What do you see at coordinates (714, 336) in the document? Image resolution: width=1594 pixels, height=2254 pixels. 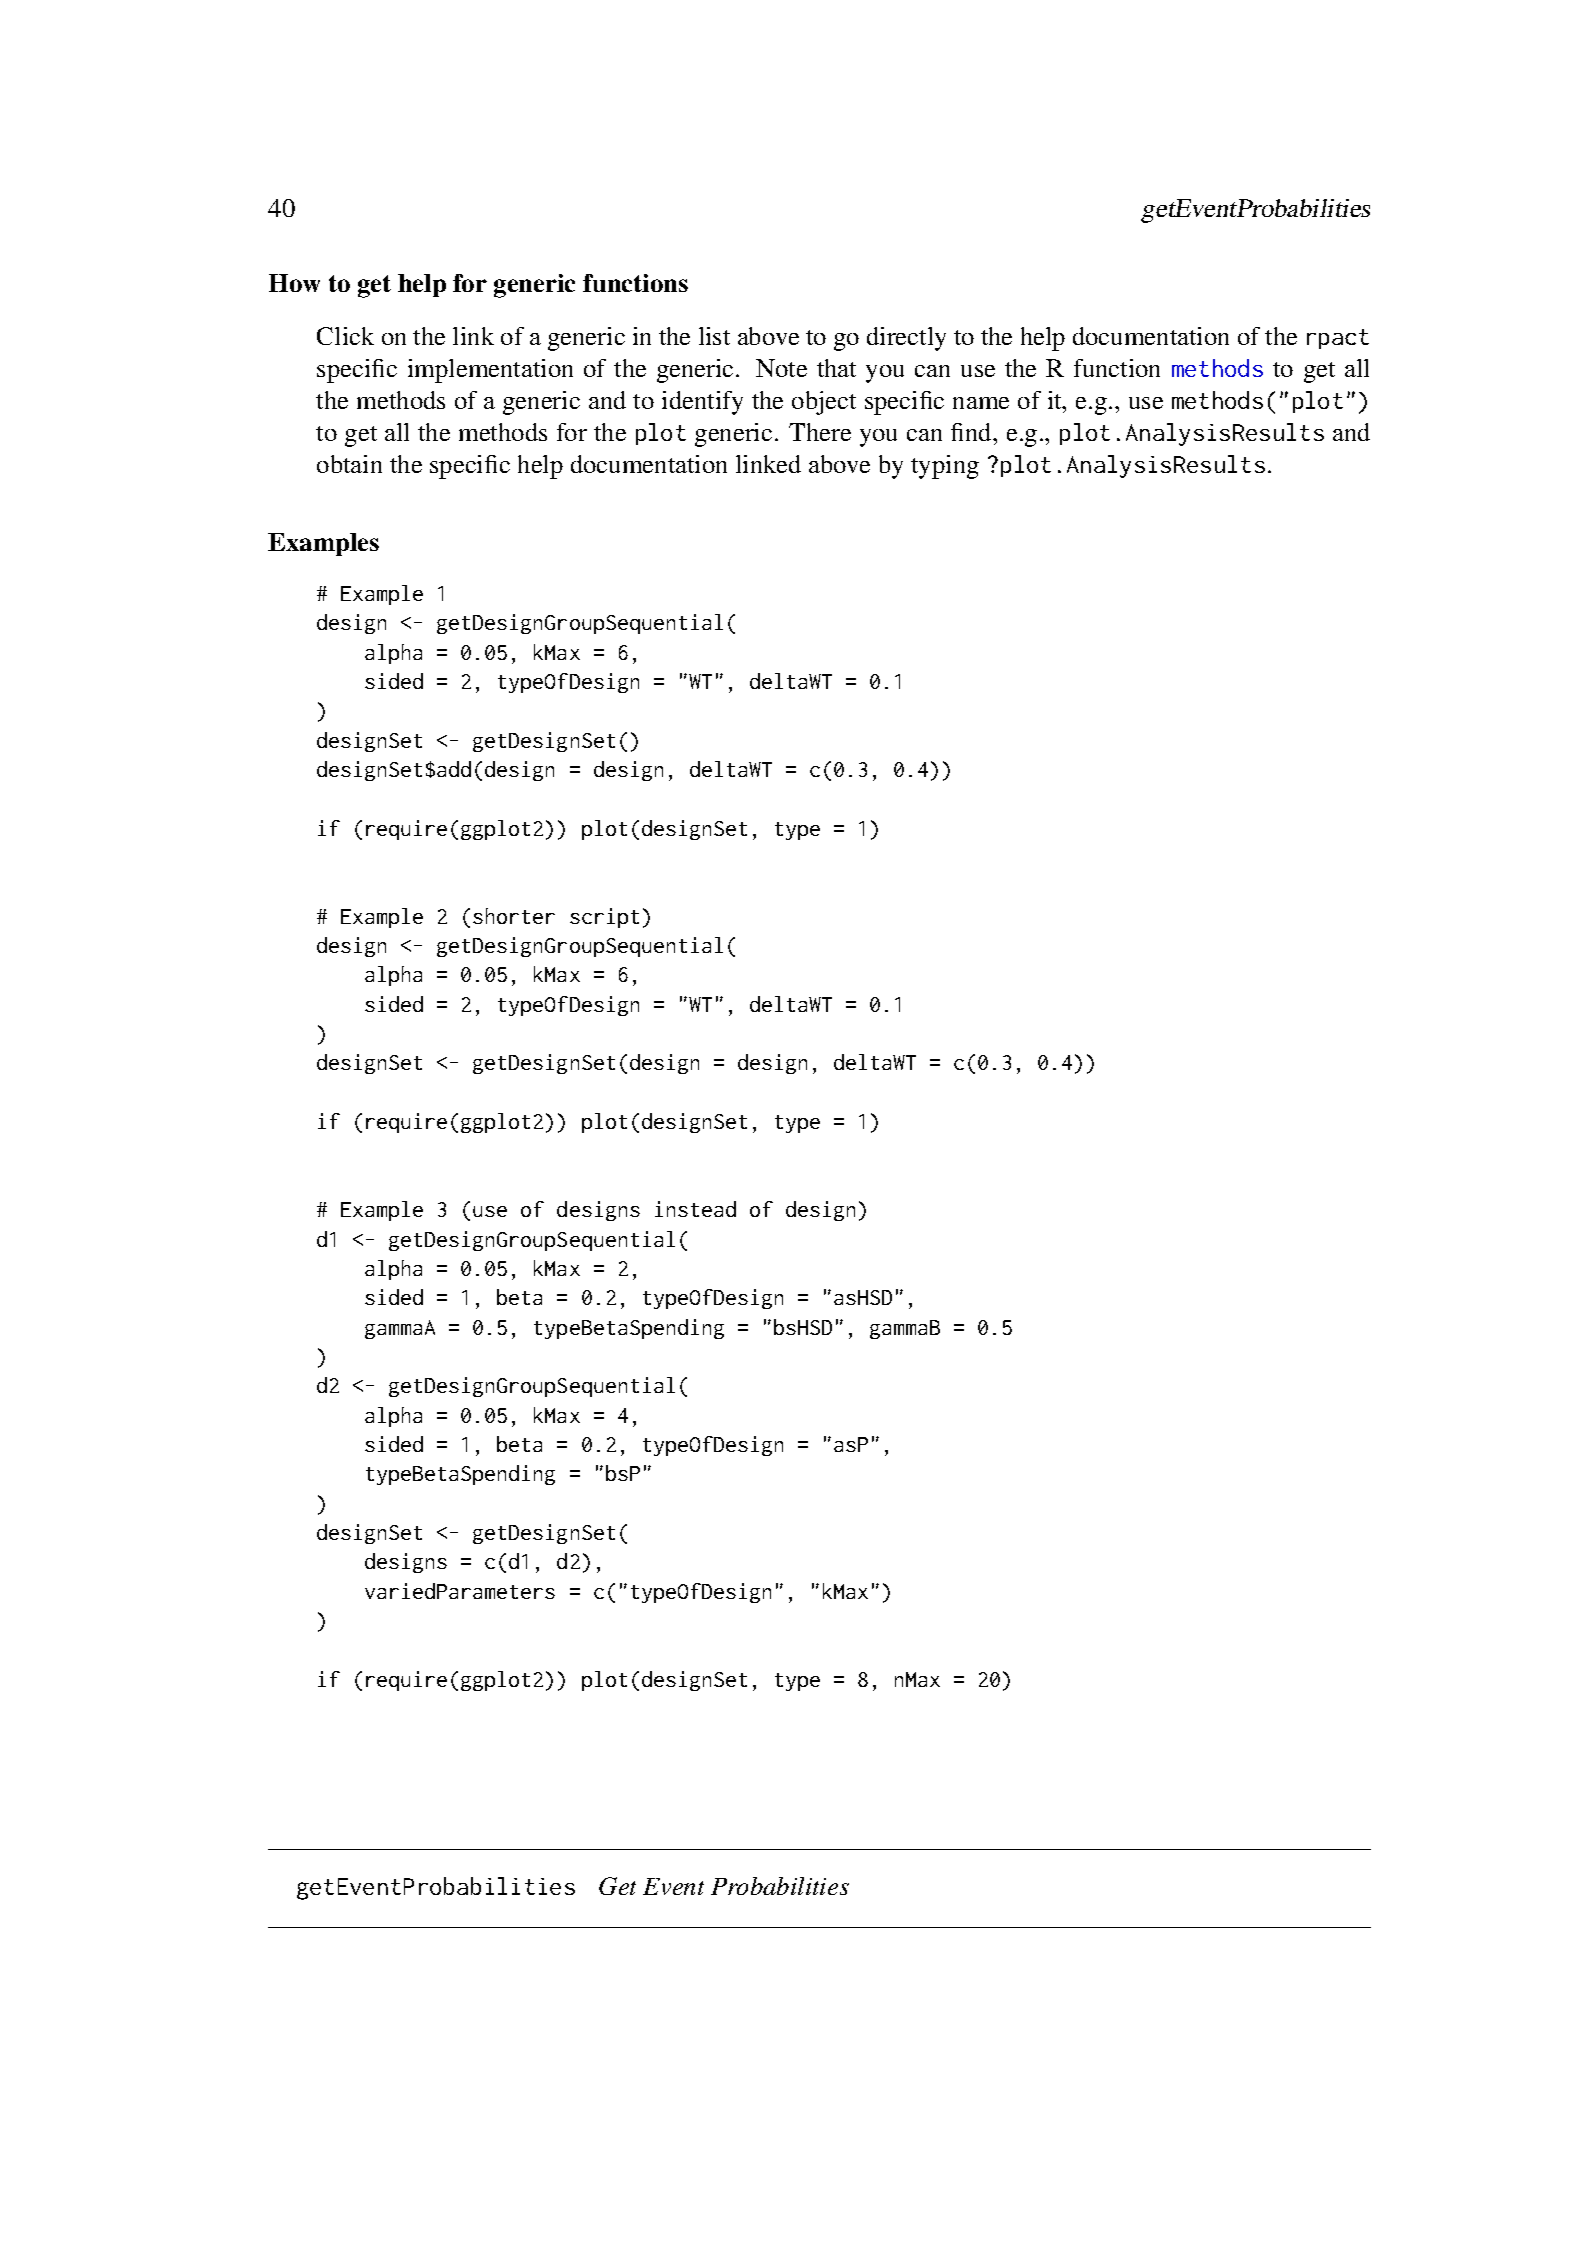 I see `list` at bounding box center [714, 336].
